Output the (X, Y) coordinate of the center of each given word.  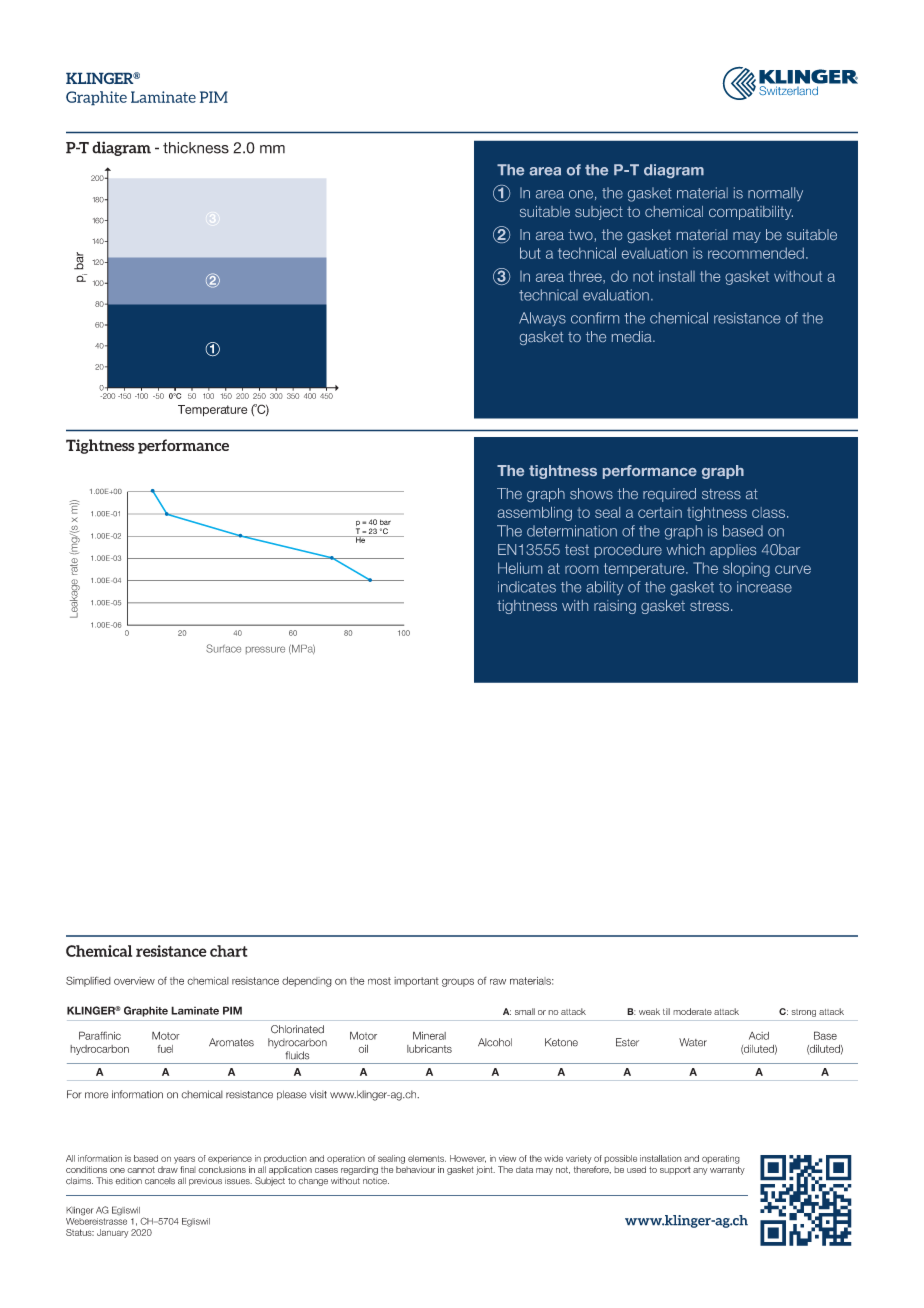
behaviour (415, 1169)
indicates (527, 587)
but (530, 253)
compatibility (751, 213)
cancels (160, 1181)
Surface (223, 648)
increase (764, 587)
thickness (196, 148)
